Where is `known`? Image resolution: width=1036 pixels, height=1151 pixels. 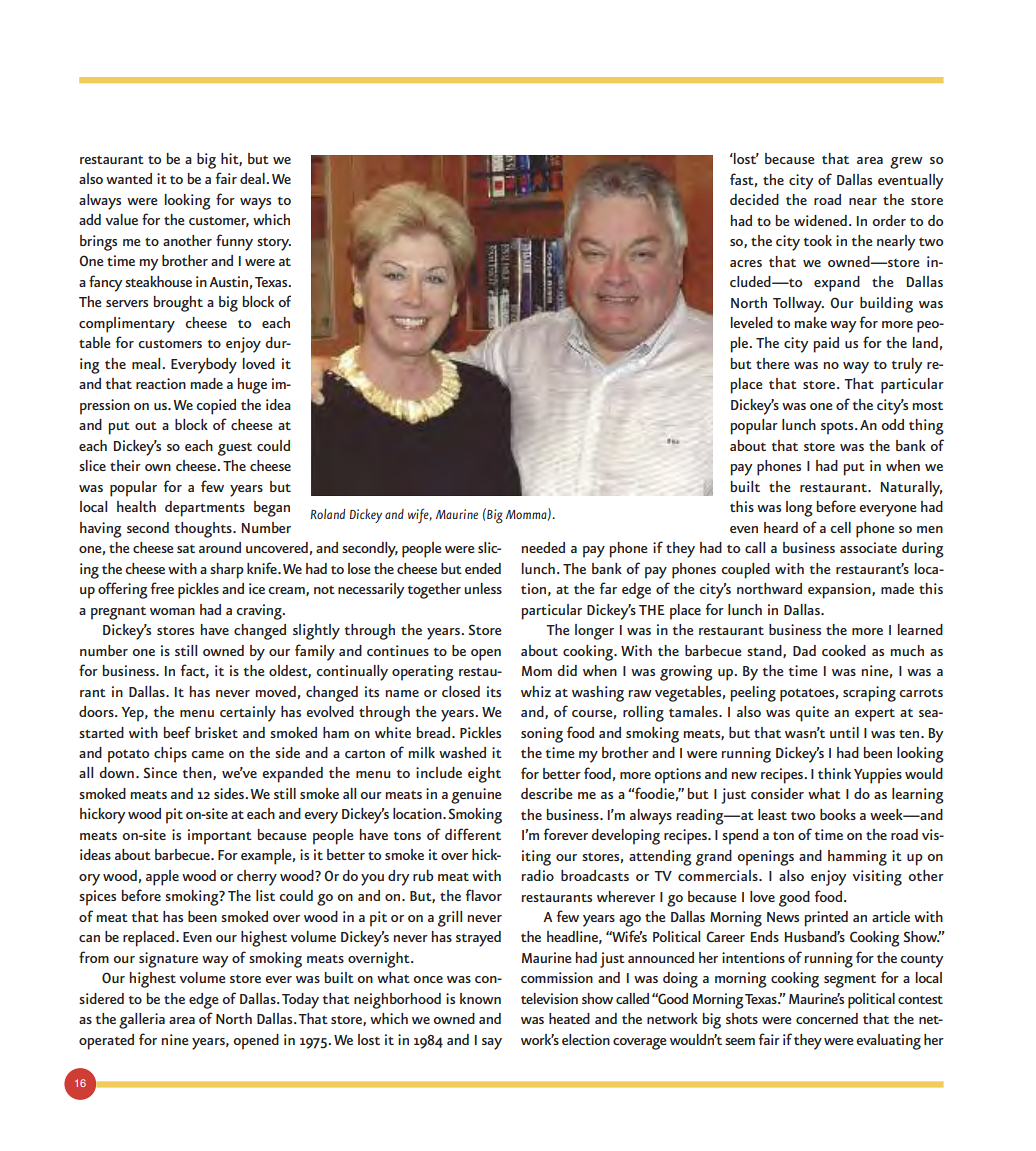
known is located at coordinates (480, 998).
